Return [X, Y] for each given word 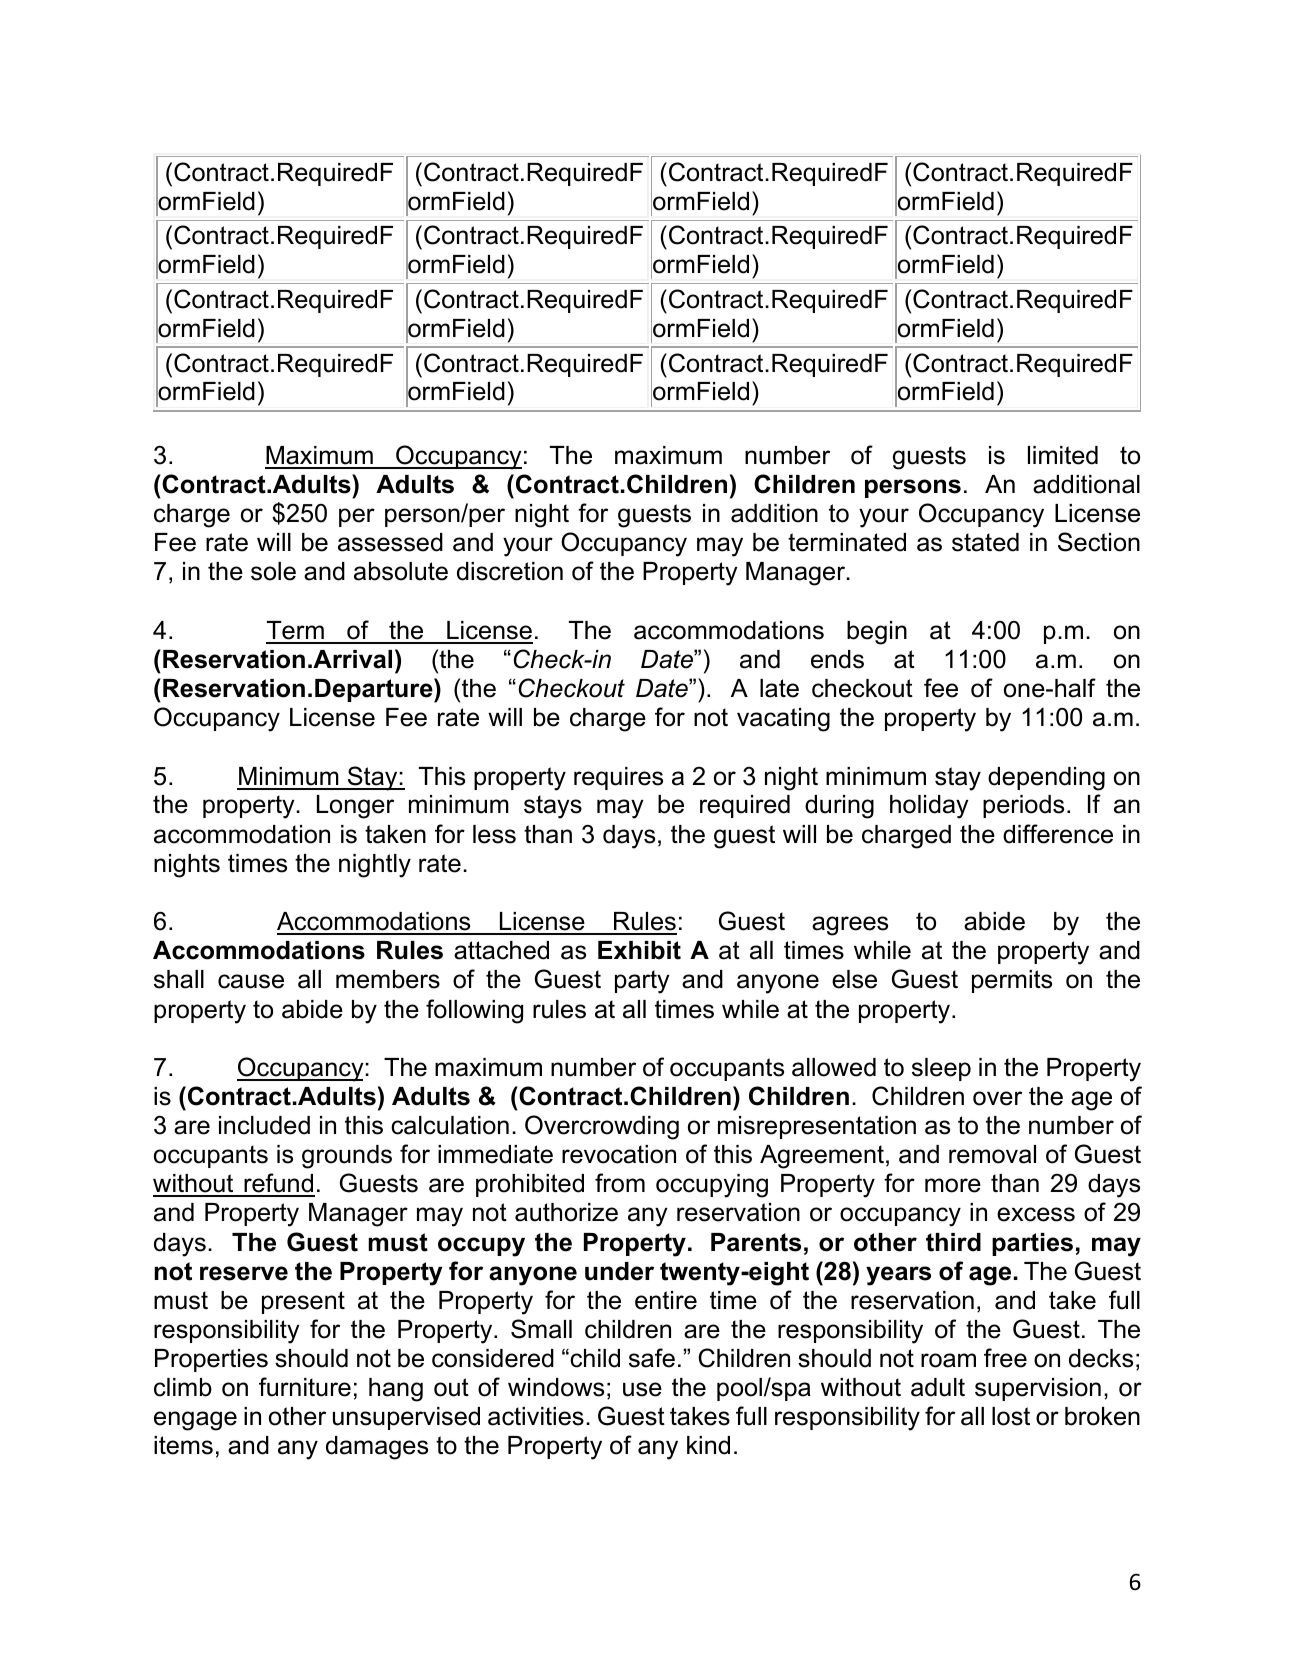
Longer [355, 807]
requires [618, 778]
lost [1011, 1416]
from [620, 1183]
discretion [510, 571]
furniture [305, 1387]
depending [1046, 779]
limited [1063, 455]
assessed [390, 542]
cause [251, 981]
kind [708, 1445]
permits [1012, 981]
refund [278, 1184]
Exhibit [639, 950]
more [953, 1185]
